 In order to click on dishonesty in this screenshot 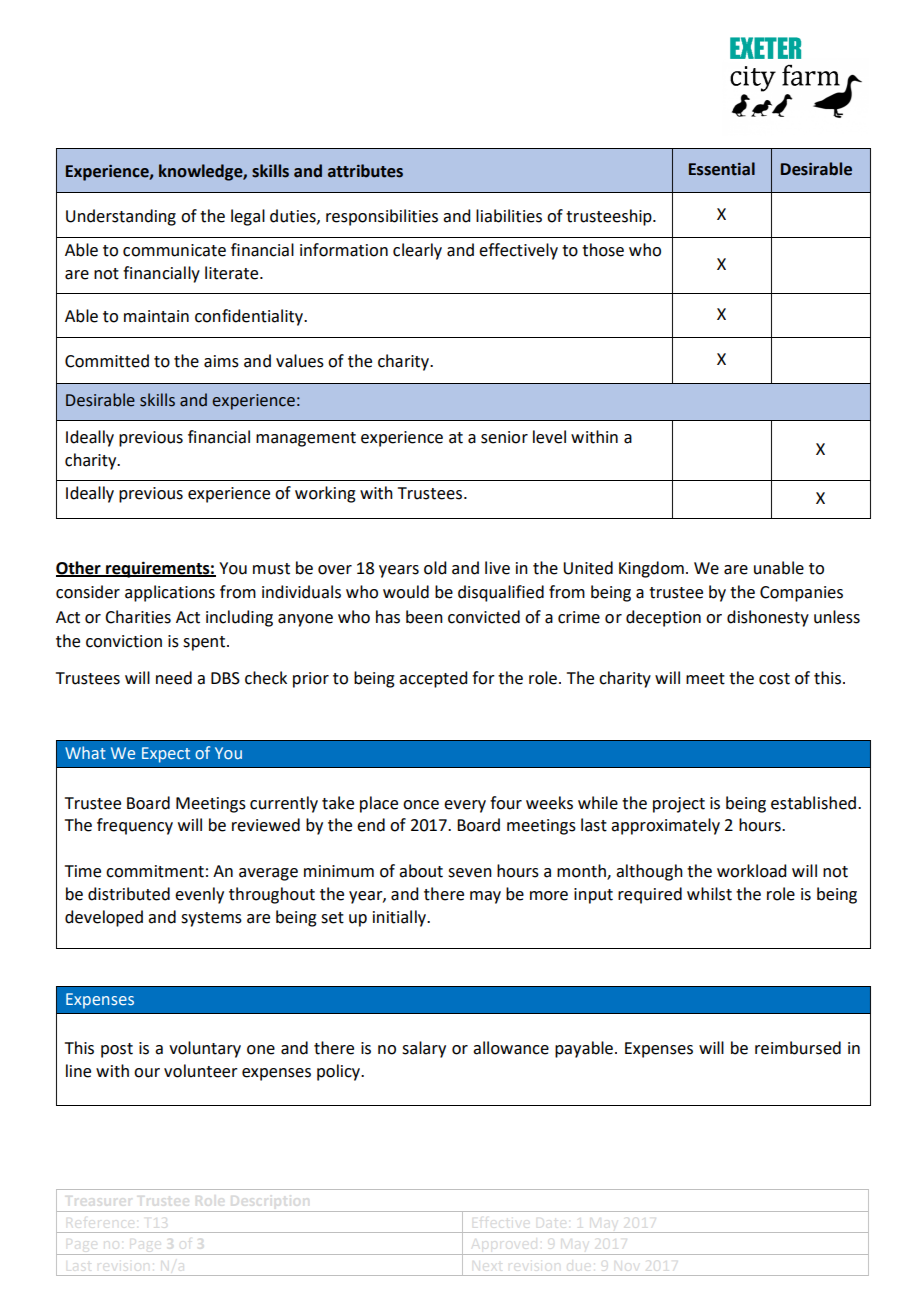, I will do `click(768, 618)`.
